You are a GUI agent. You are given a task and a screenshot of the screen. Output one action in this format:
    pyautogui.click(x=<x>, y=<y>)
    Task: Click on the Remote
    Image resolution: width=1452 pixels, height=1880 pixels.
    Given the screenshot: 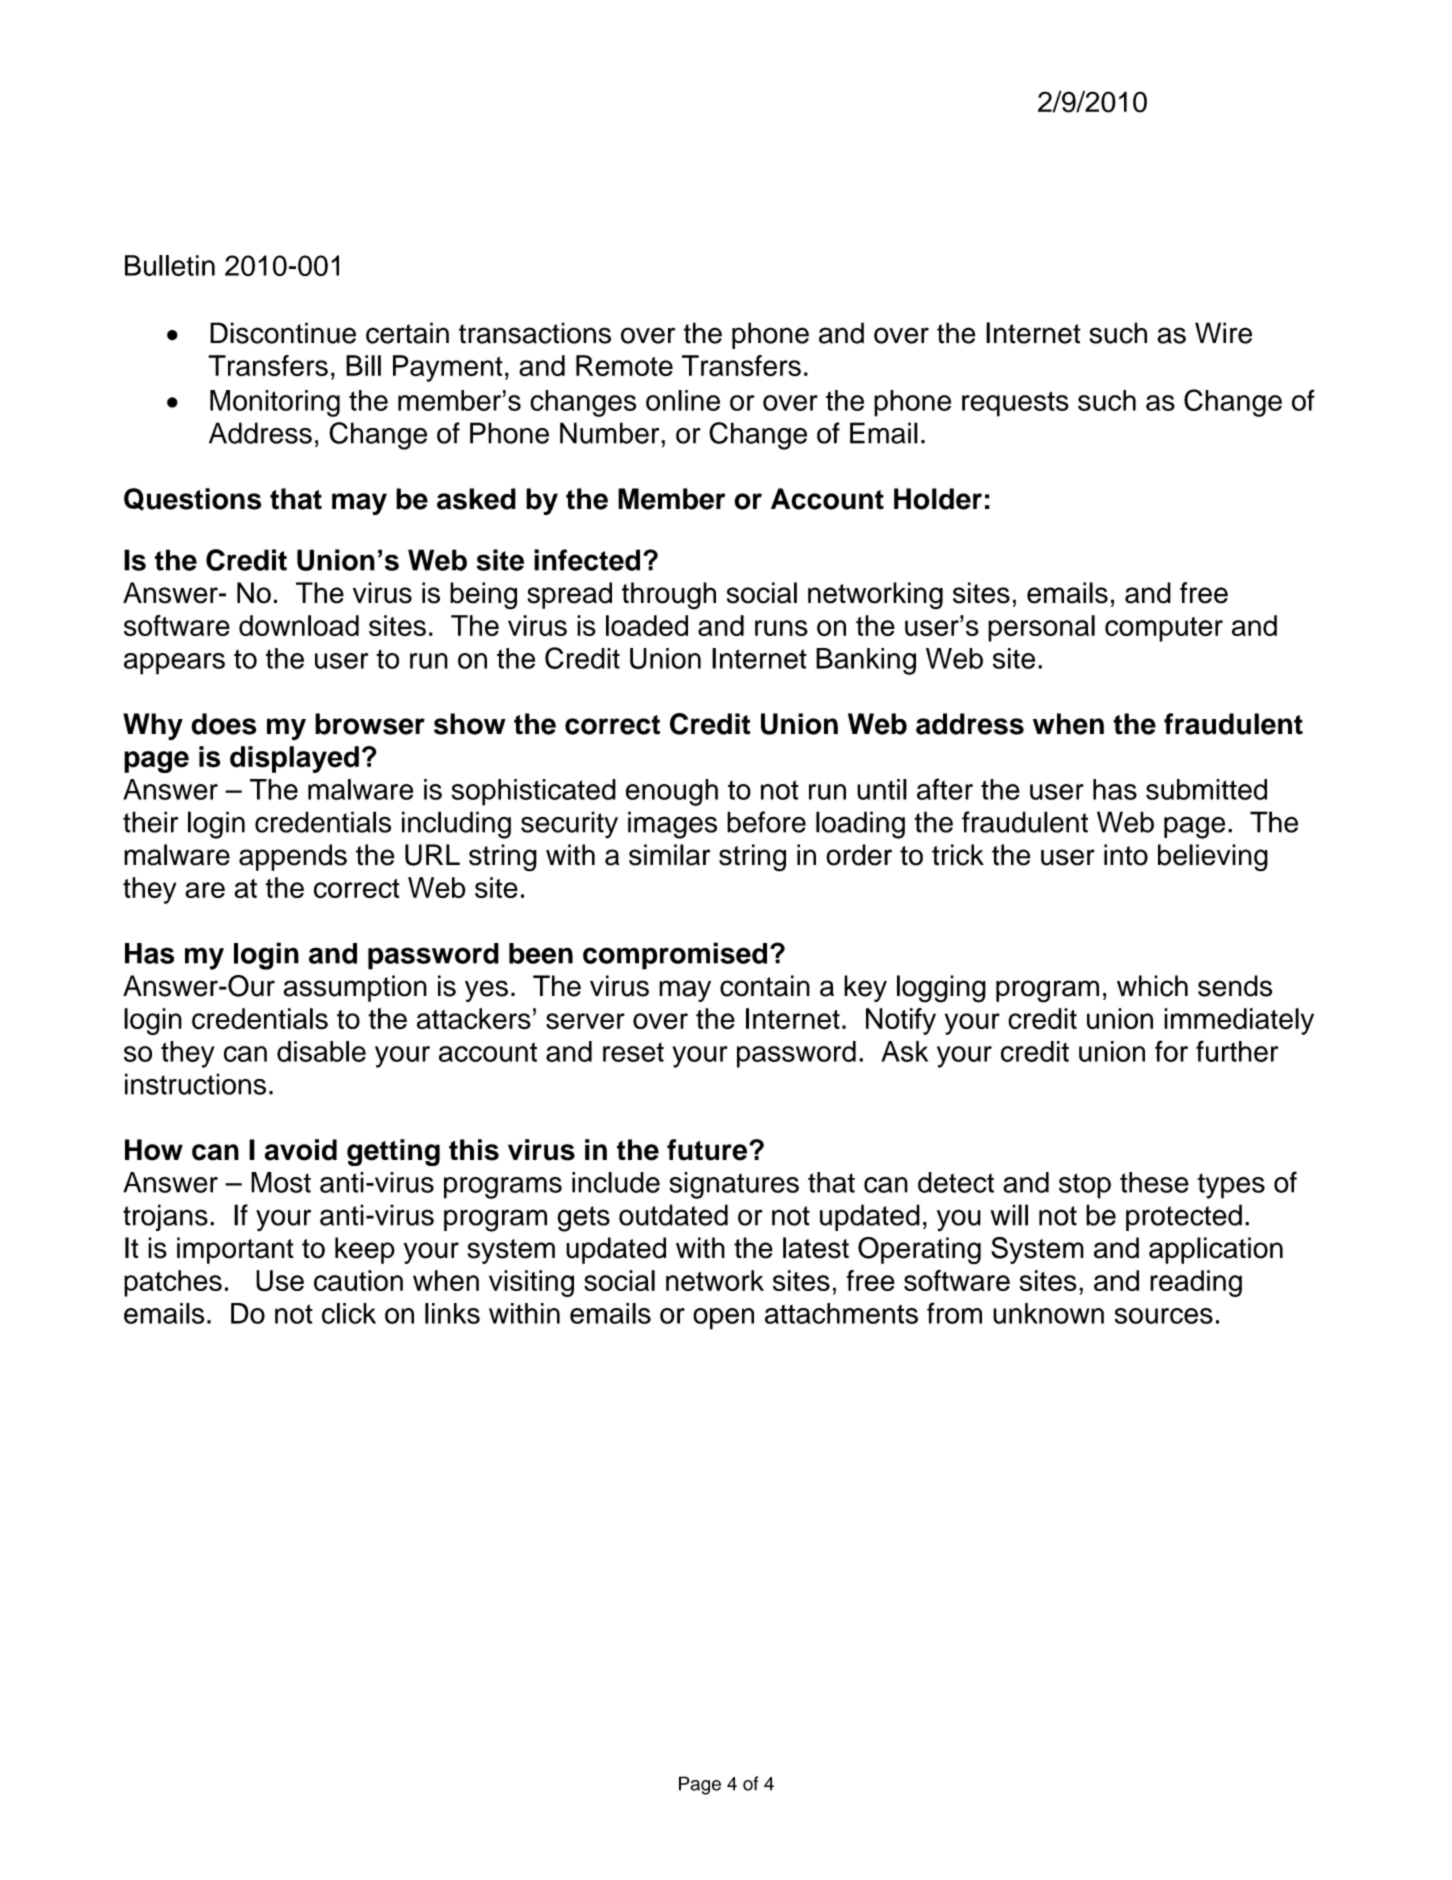 What is the action you would take?
    pyautogui.click(x=624, y=365)
